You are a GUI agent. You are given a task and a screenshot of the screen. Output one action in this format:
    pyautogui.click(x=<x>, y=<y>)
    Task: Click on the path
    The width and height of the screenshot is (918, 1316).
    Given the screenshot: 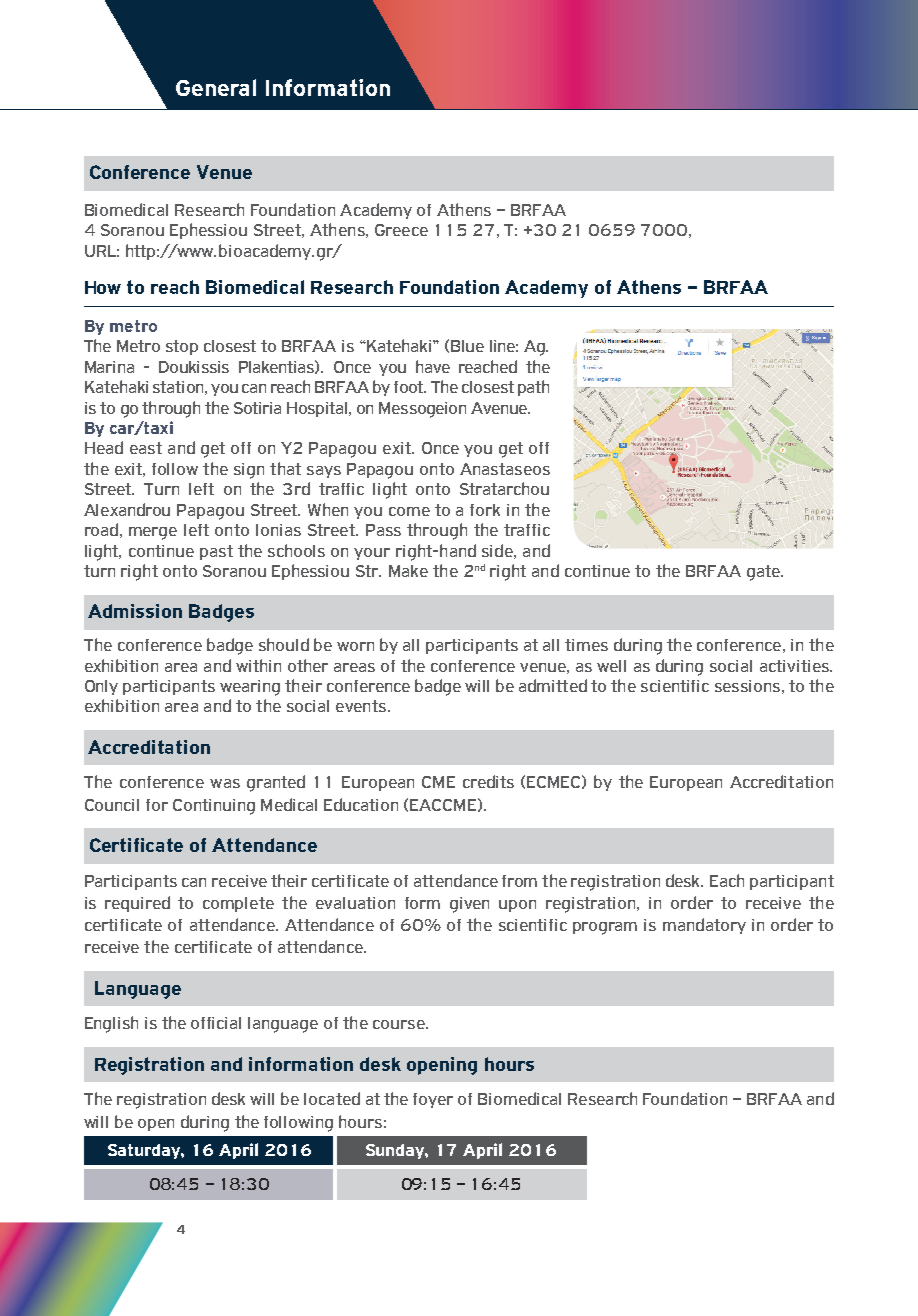 What is the action you would take?
    pyautogui.click(x=533, y=388)
